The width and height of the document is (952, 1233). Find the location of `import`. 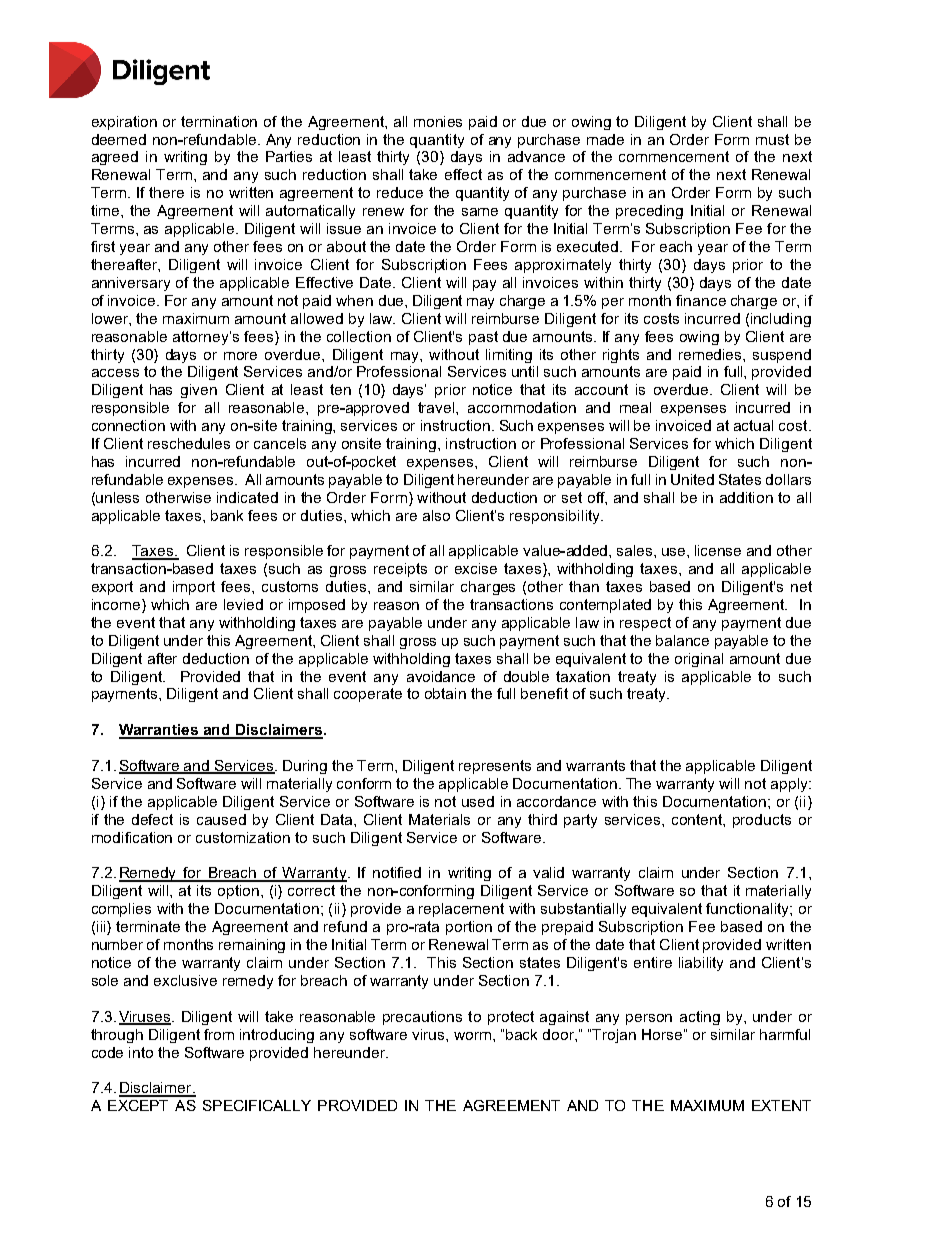

import is located at coordinates (194, 588).
